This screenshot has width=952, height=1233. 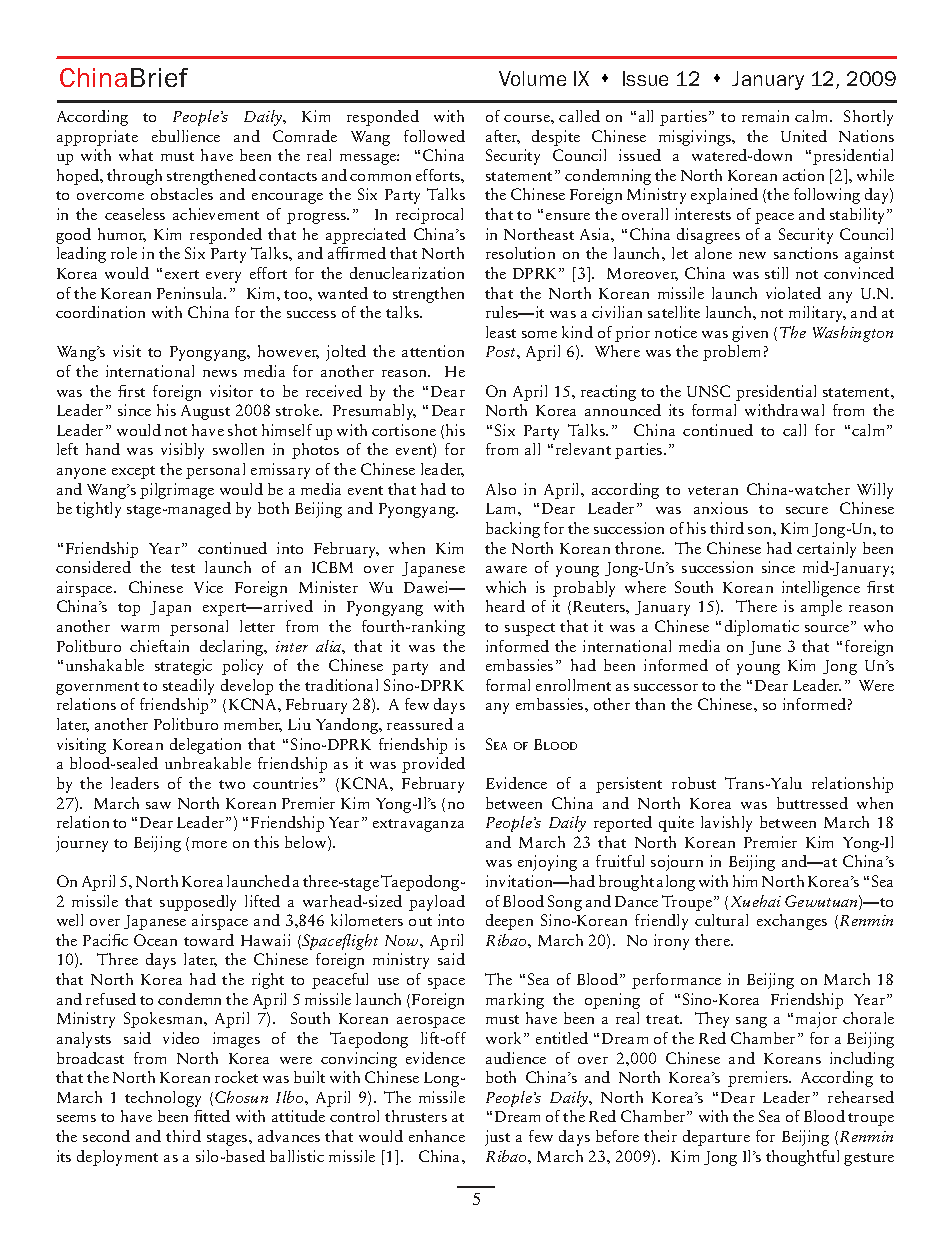 I want to click on news, so click(x=220, y=373).
